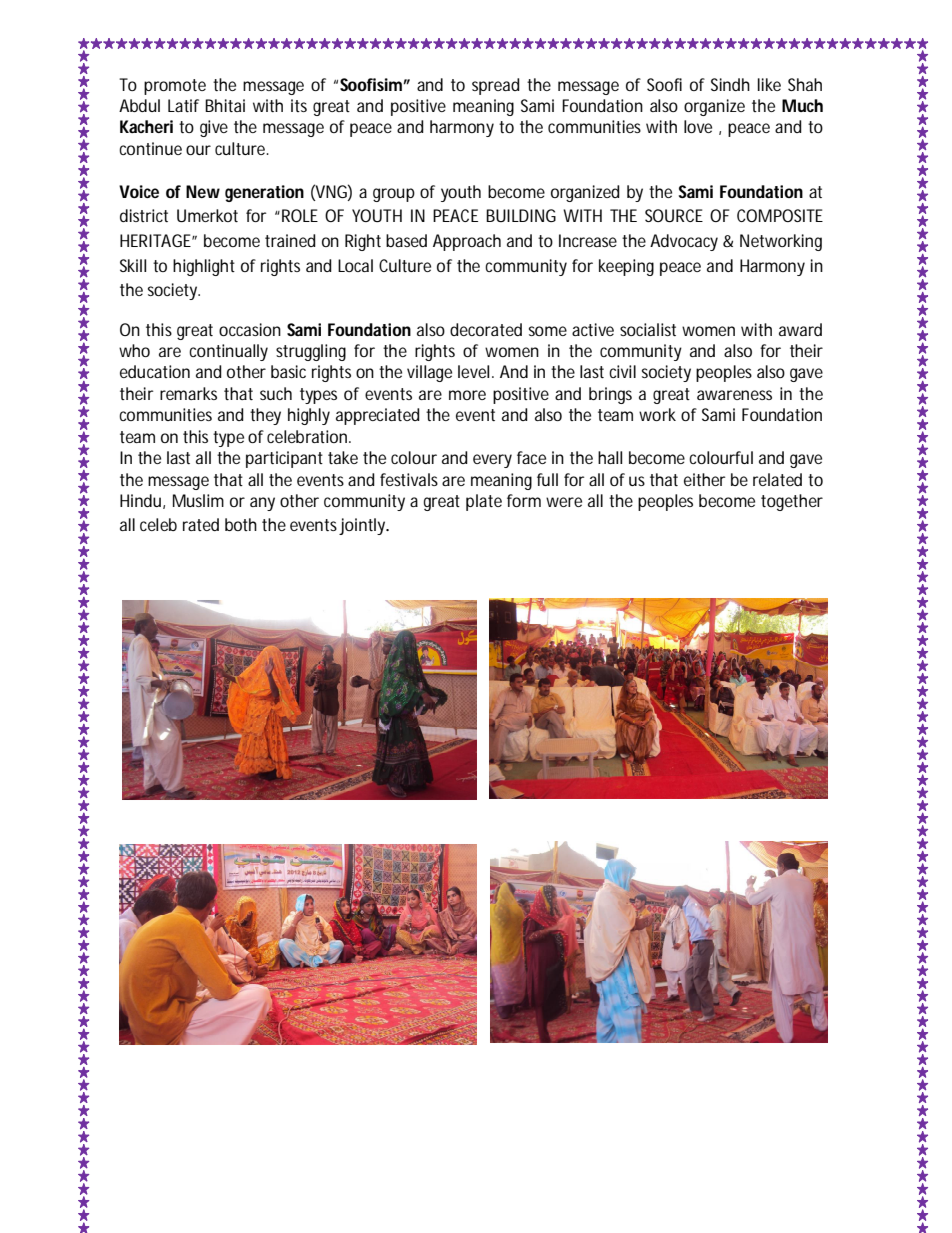  Describe the element at coordinates (198, 500) in the image. I see `Muslim` at that location.
